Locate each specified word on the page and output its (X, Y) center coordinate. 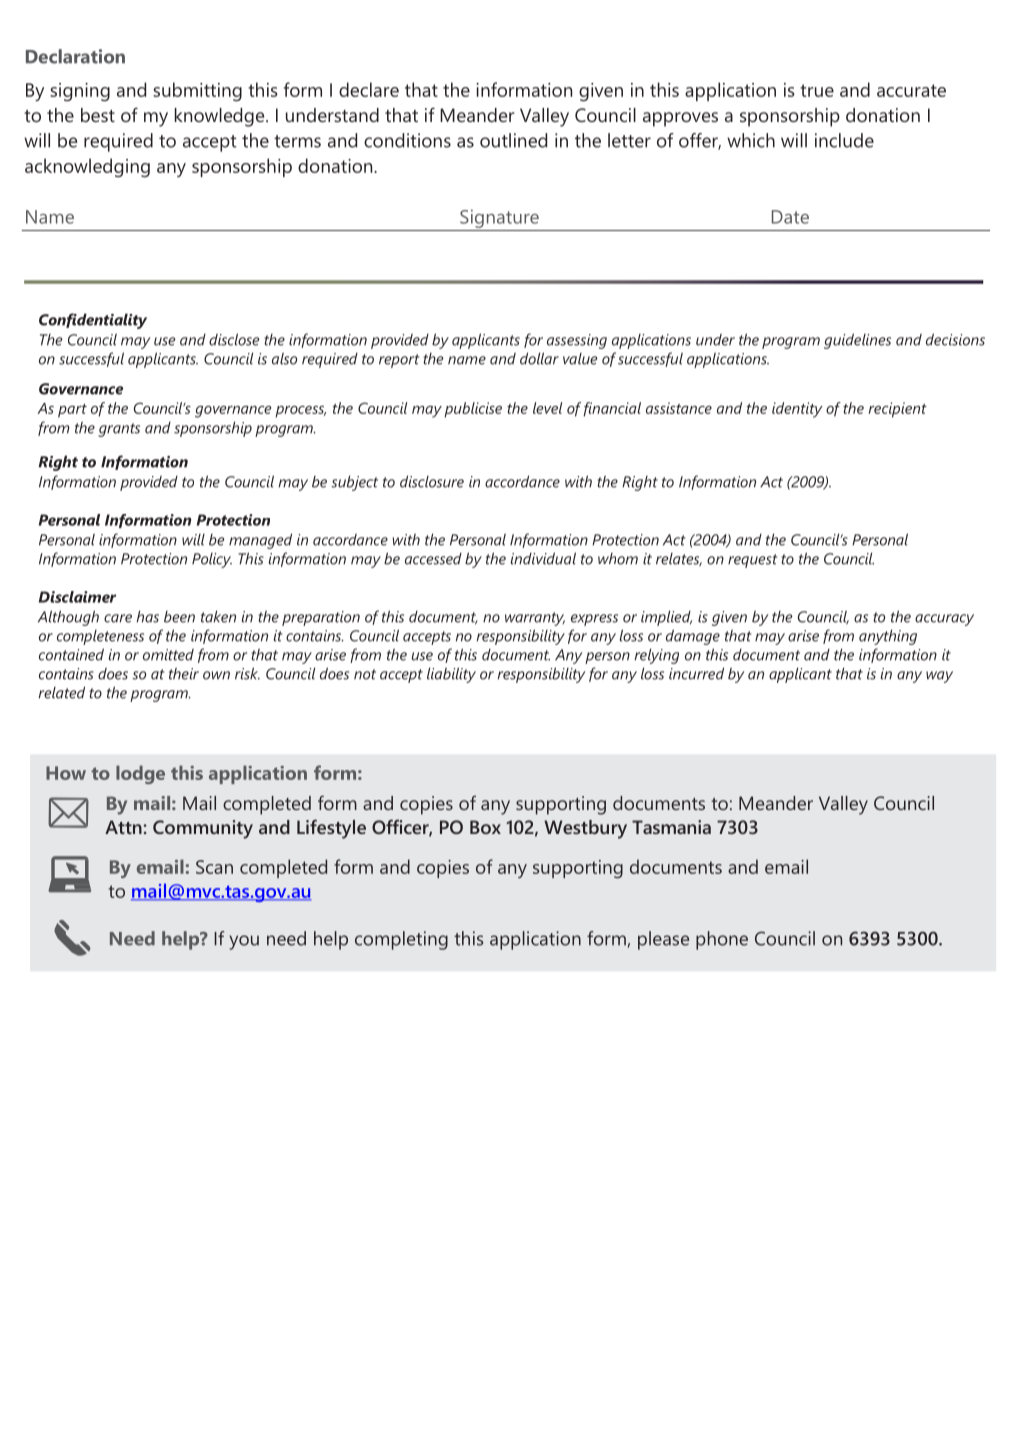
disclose (234, 339)
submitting (197, 91)
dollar (539, 358)
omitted (168, 655)
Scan (214, 867)
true (817, 90)
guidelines (857, 341)
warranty (535, 619)
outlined (513, 140)
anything (888, 637)
